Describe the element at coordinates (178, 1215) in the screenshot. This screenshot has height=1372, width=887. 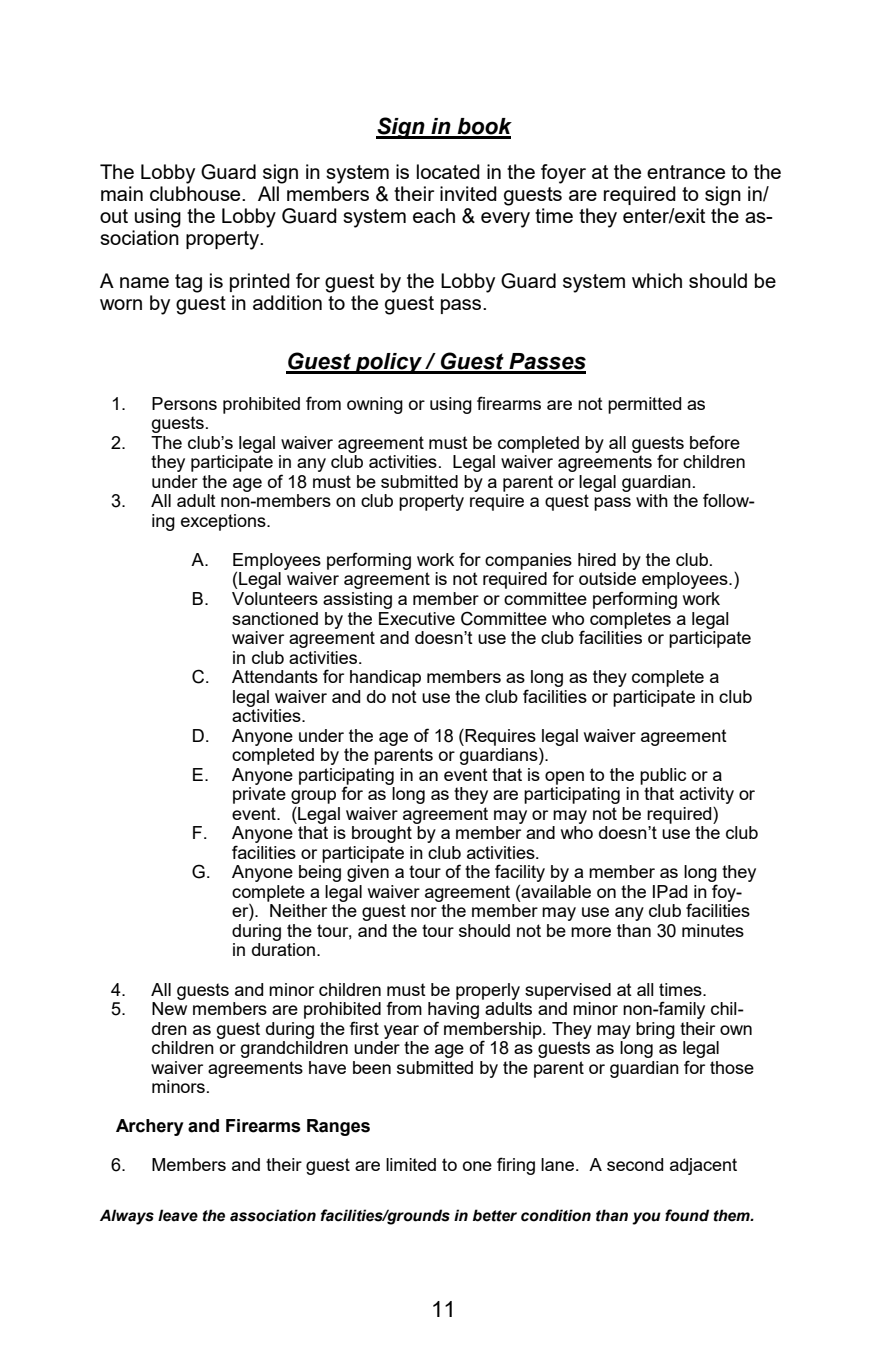
I see `leave` at that location.
